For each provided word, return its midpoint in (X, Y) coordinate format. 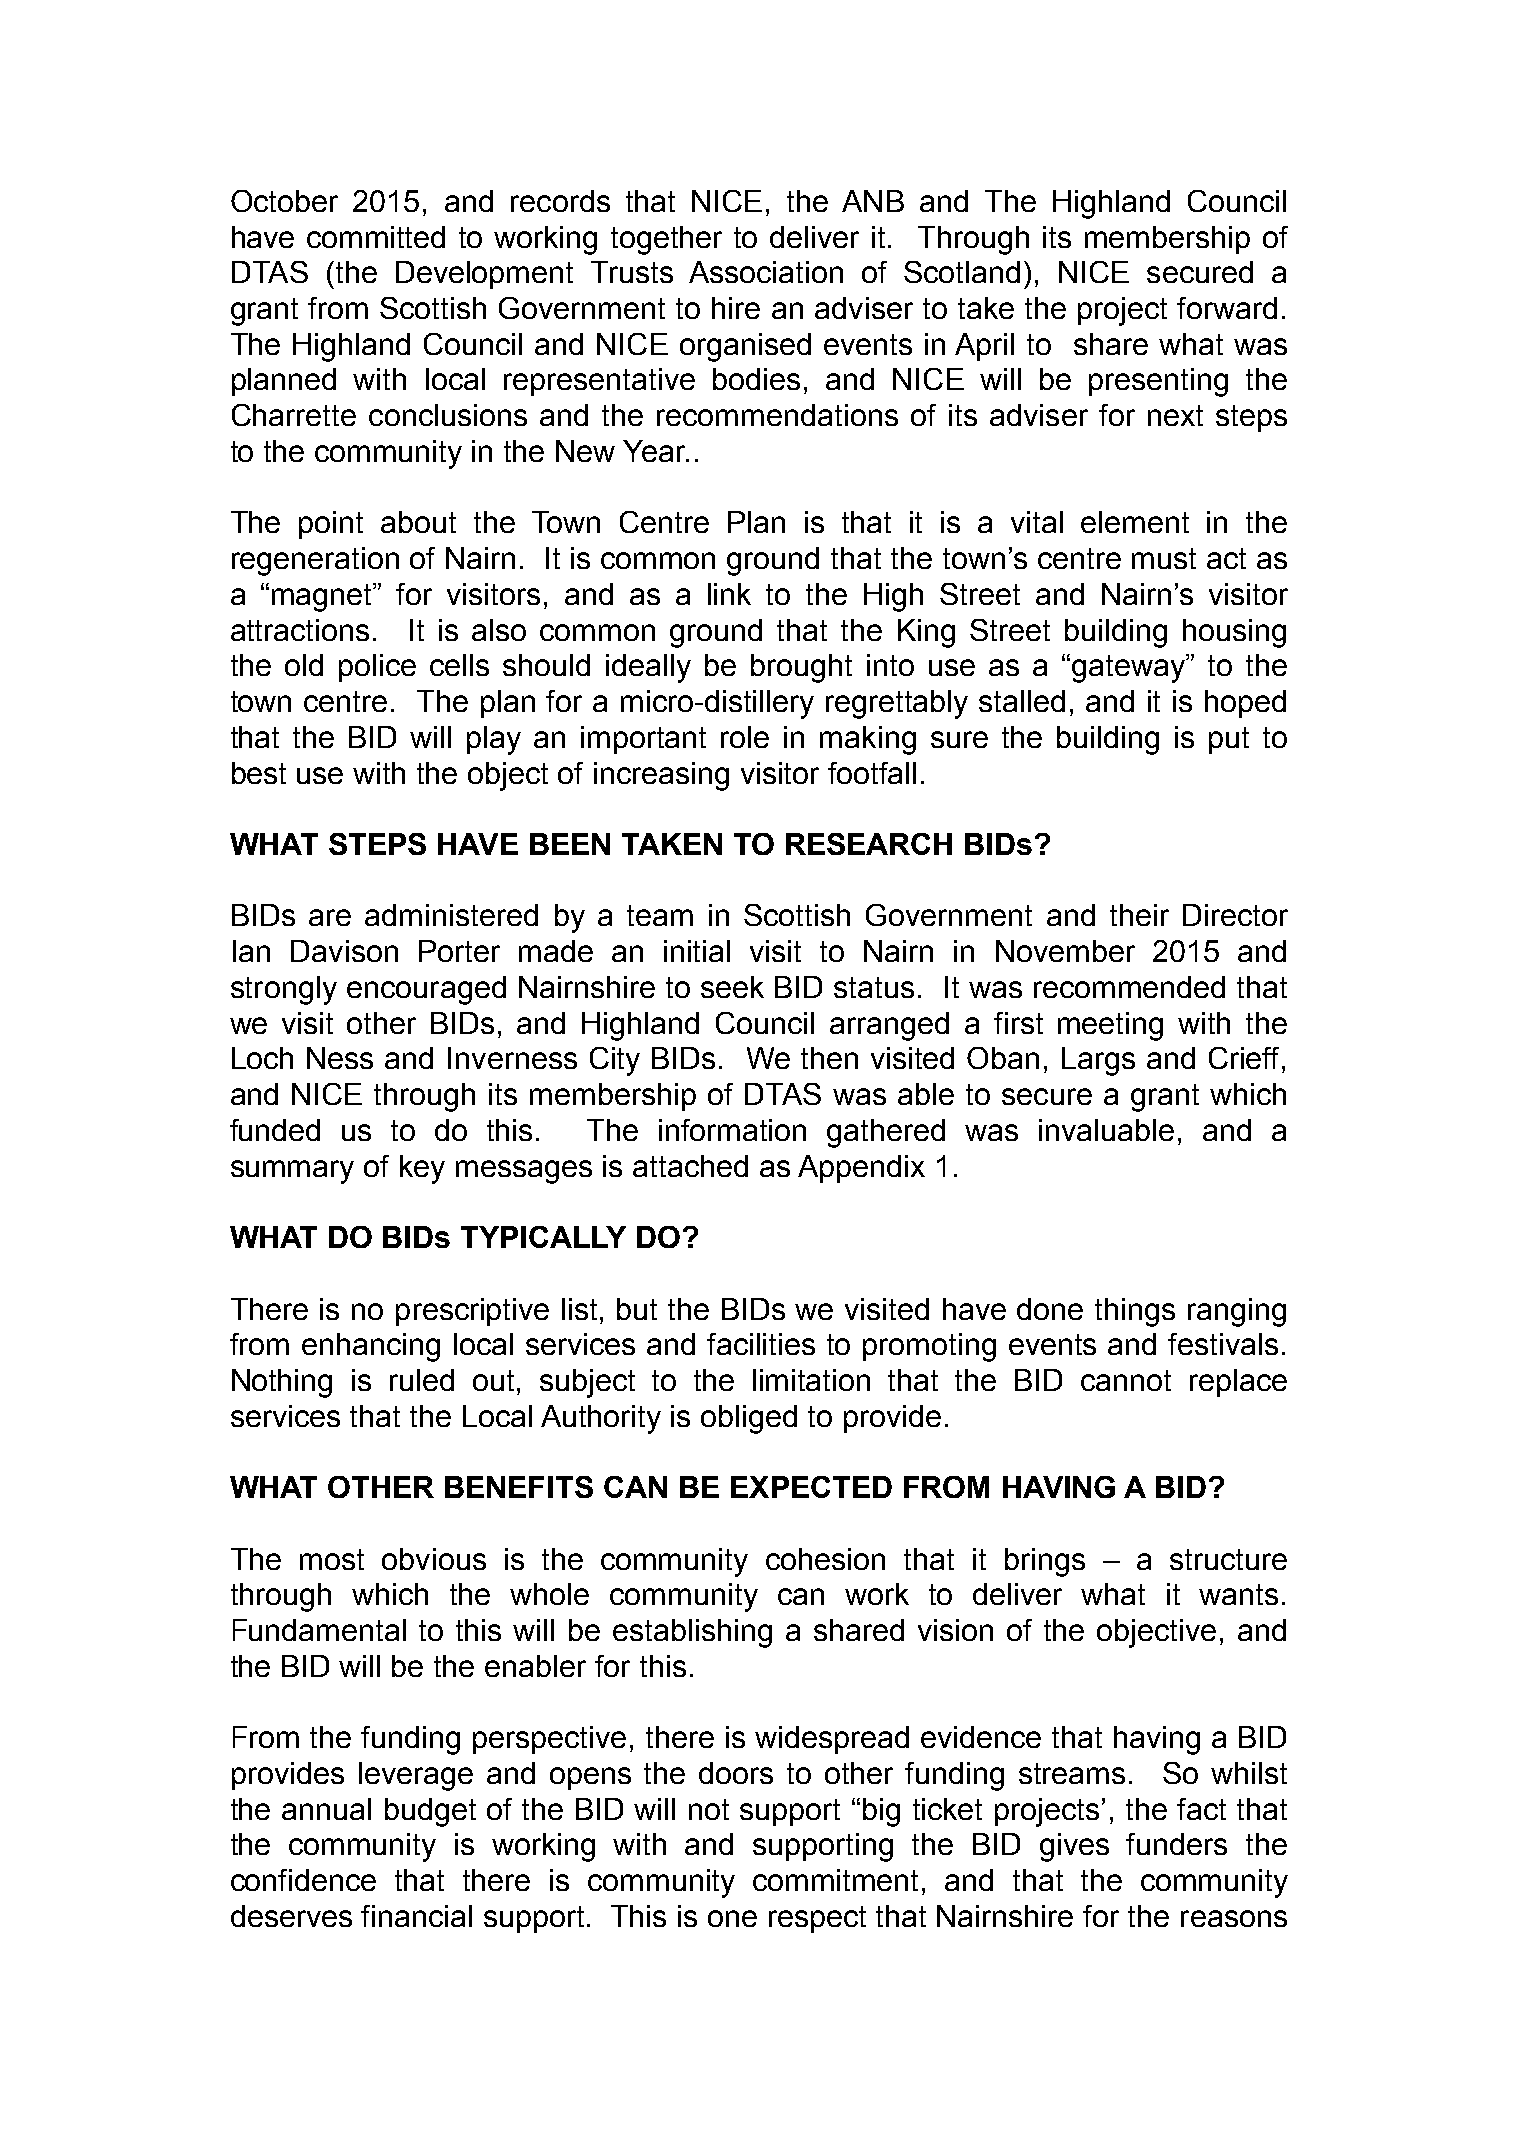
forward (1227, 308)
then (829, 1058)
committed (376, 237)
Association (766, 272)
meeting (1110, 1026)
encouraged (426, 990)
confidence (303, 1880)
